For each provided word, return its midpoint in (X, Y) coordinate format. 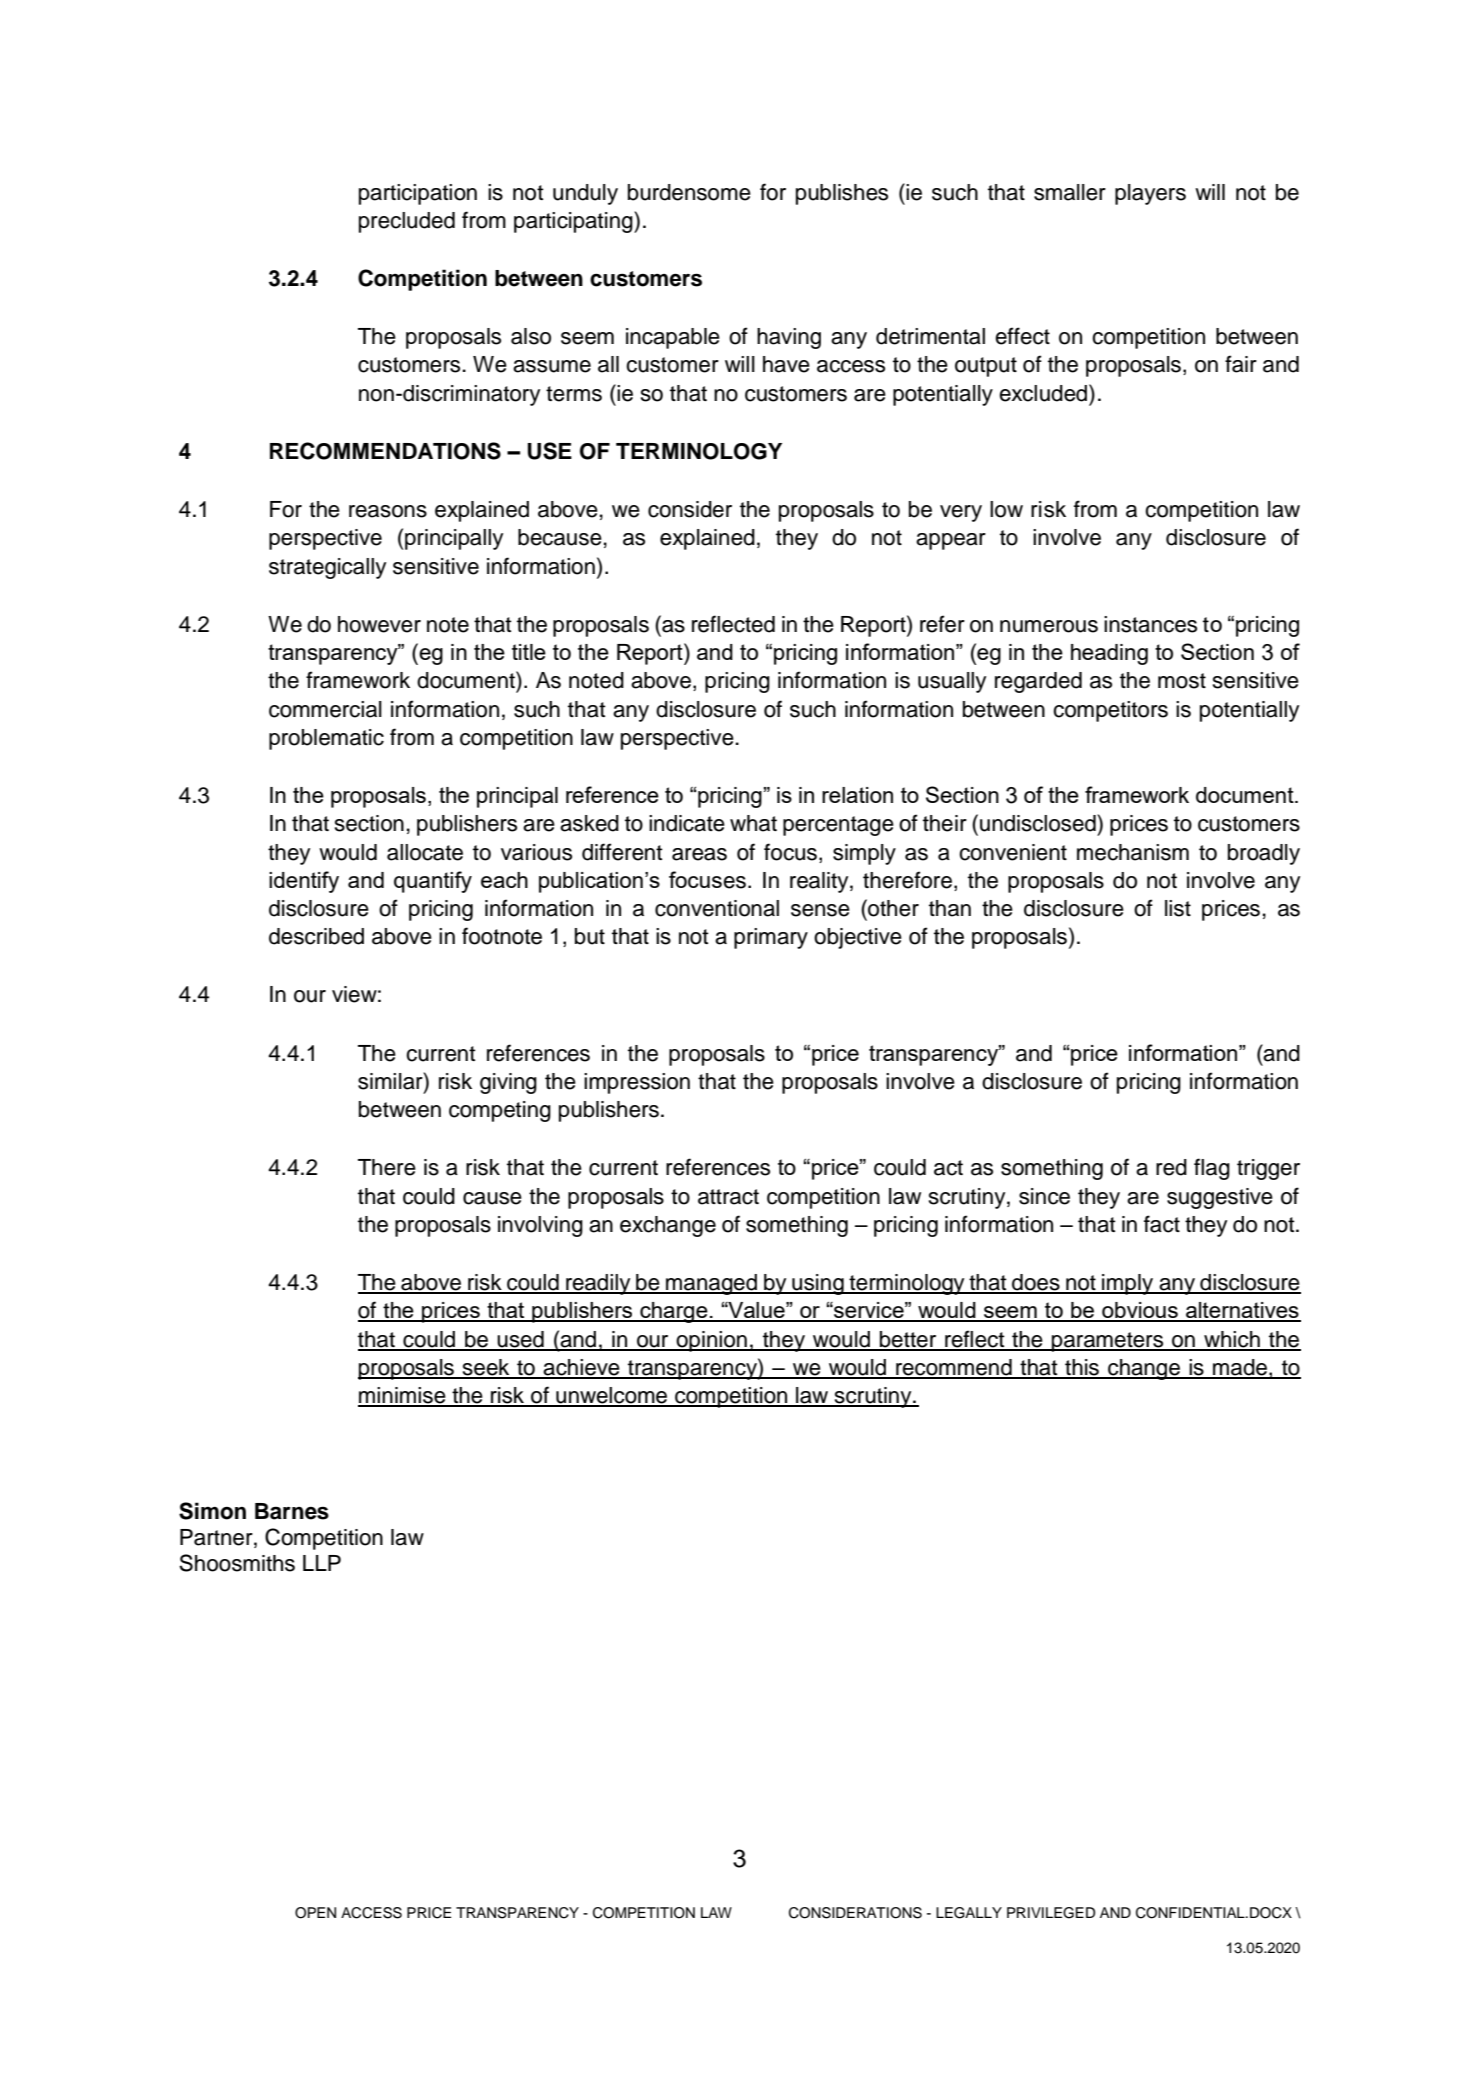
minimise (403, 1396)
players (1150, 194)
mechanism (1133, 852)
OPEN (315, 1913)
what (753, 823)
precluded (407, 222)
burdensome (689, 192)
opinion (711, 1341)
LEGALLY (969, 1913)
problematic (326, 739)
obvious (1140, 1311)
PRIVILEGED (1051, 1913)
